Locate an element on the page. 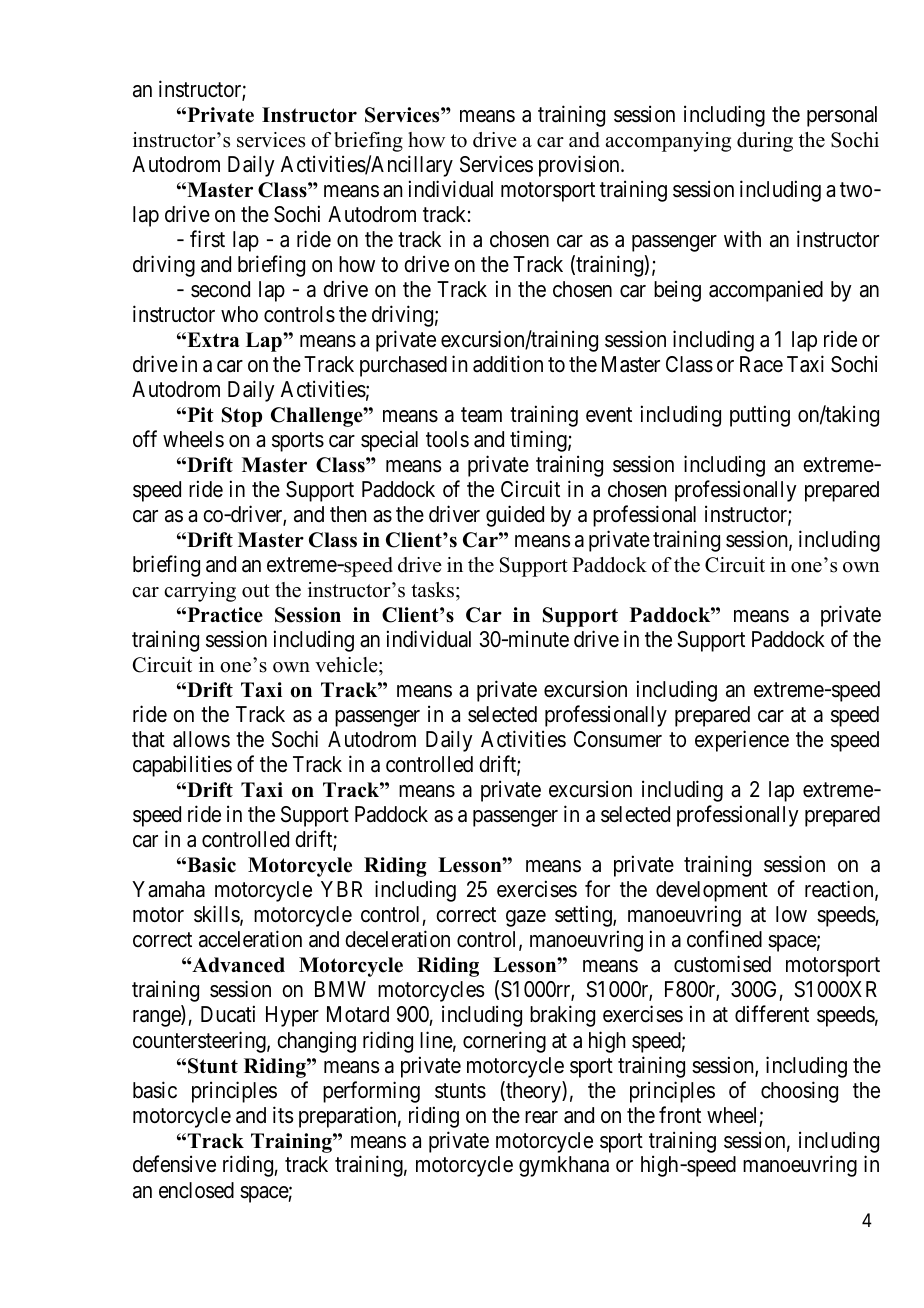 This document has height=1308, width=924. during is located at coordinates (765, 142).
